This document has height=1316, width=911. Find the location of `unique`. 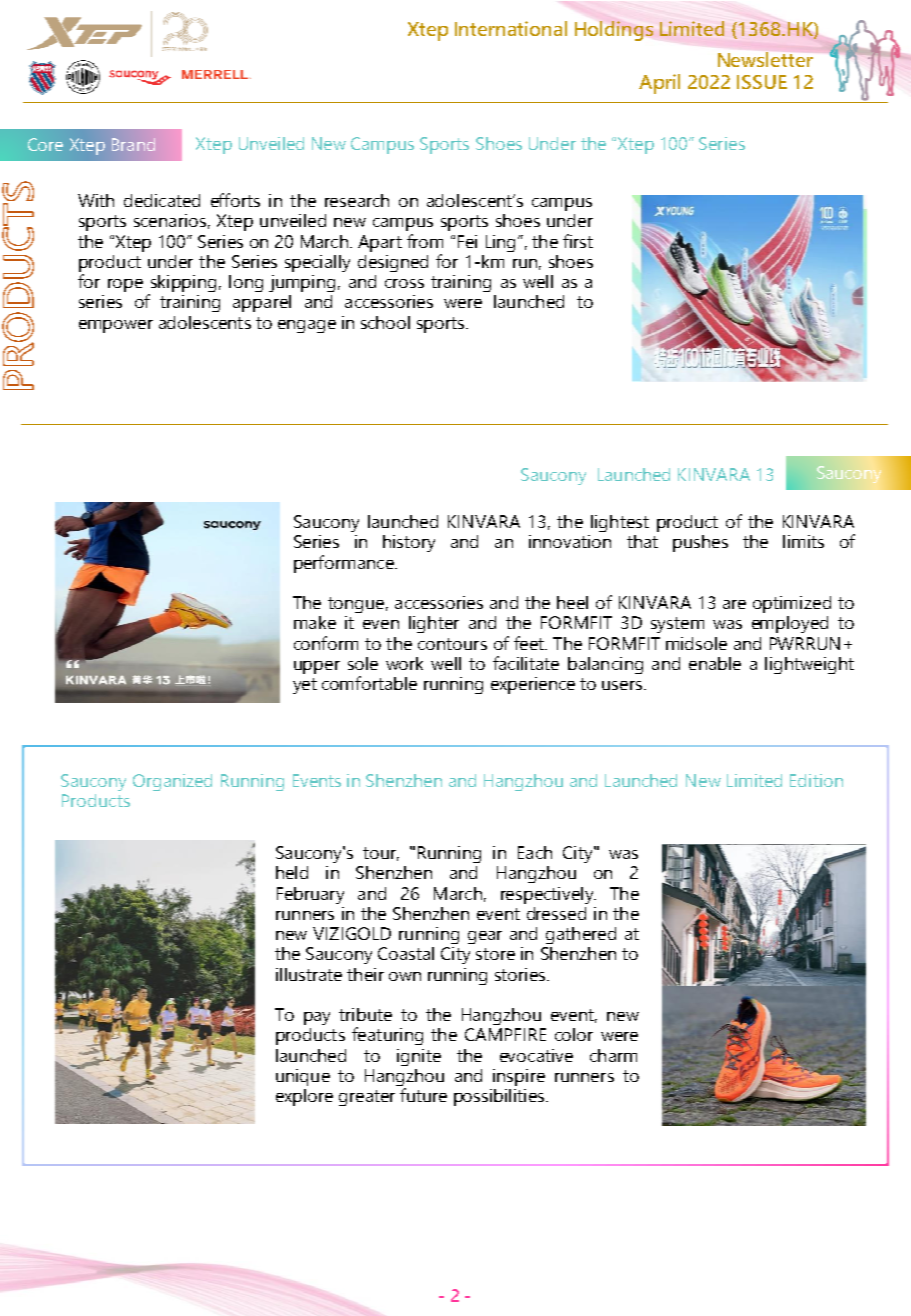

unique is located at coordinates (303, 1077).
